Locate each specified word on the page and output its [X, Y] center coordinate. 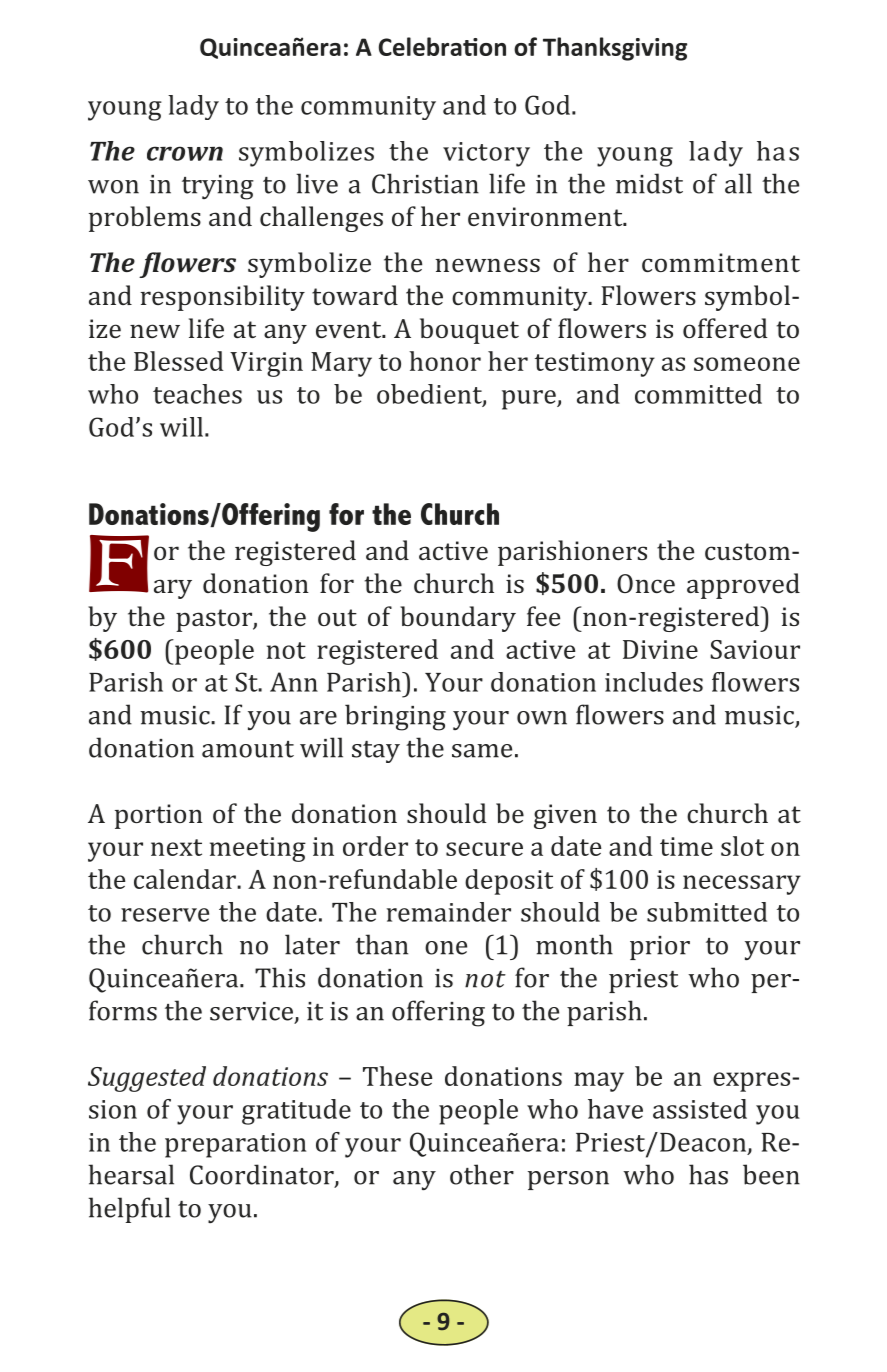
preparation [235, 1145]
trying [218, 187]
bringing [395, 717]
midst [649, 183]
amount [248, 749]
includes [654, 682]
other [482, 1174]
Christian [425, 183]
